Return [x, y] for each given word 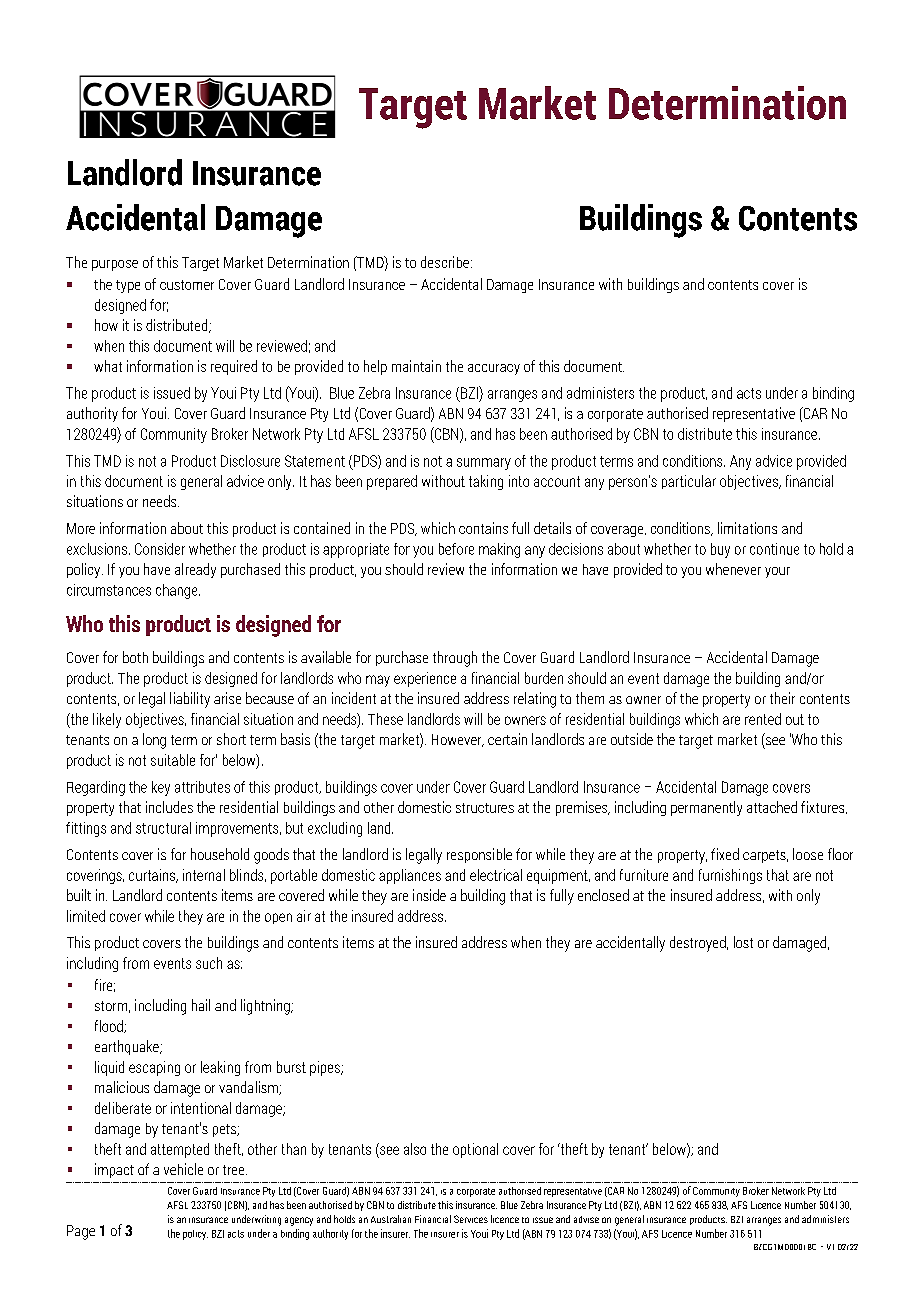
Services [471, 1219]
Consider [160, 549]
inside [429, 895]
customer [187, 285]
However [458, 740]
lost [743, 942]
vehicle [183, 1169]
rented [763, 719]
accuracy [494, 369]
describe [445, 262]
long [154, 741]
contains [483, 528]
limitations [747, 528]
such [209, 963]
